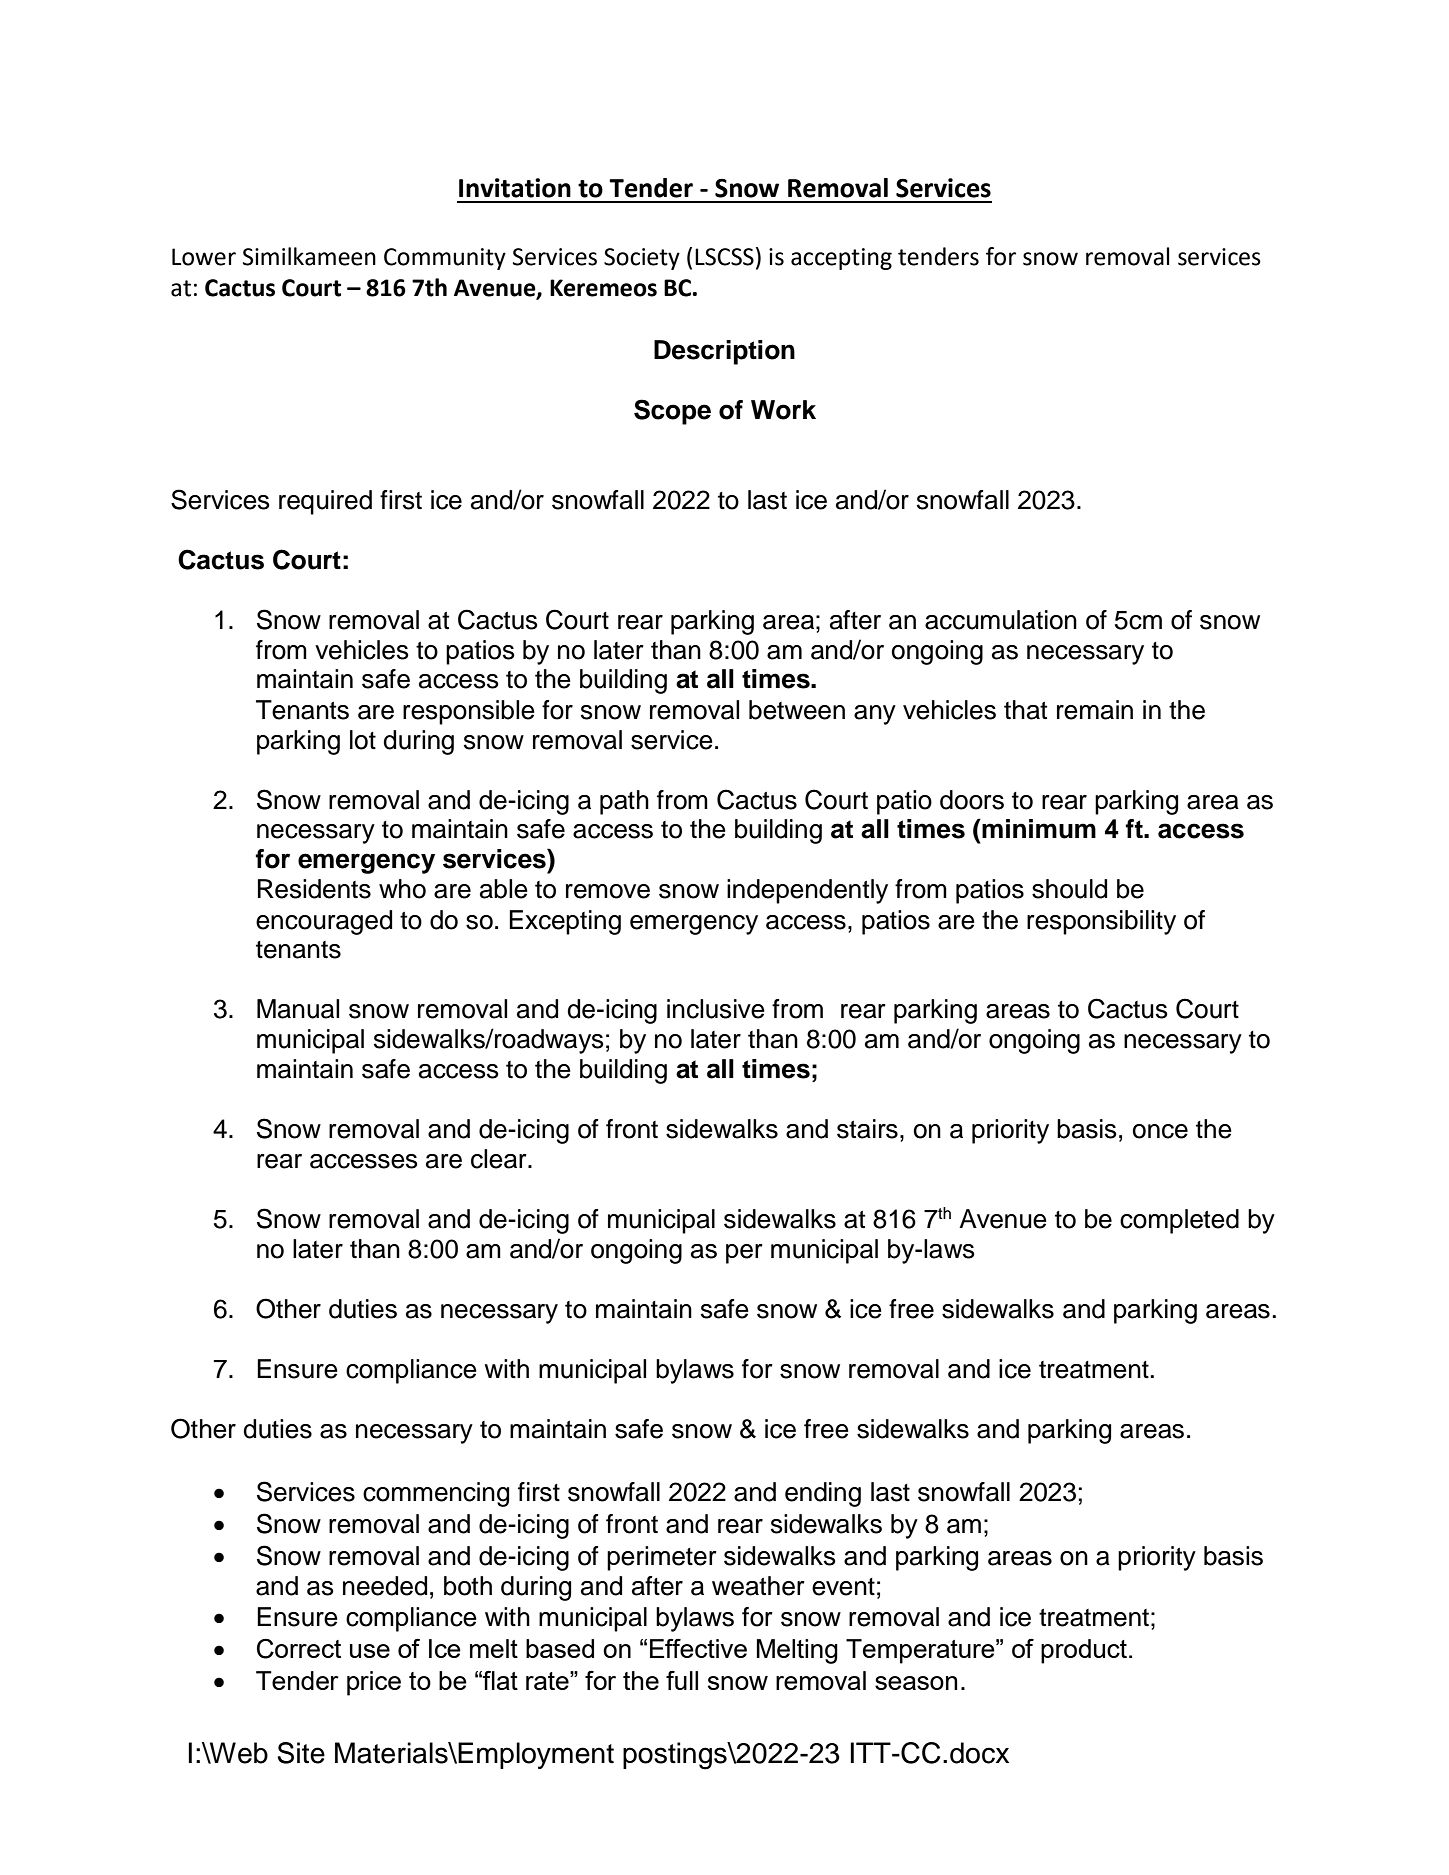 The height and width of the screenshot is (1875, 1449). What do you see at coordinates (298, 1009) in the screenshot?
I see `Manual` at bounding box center [298, 1009].
